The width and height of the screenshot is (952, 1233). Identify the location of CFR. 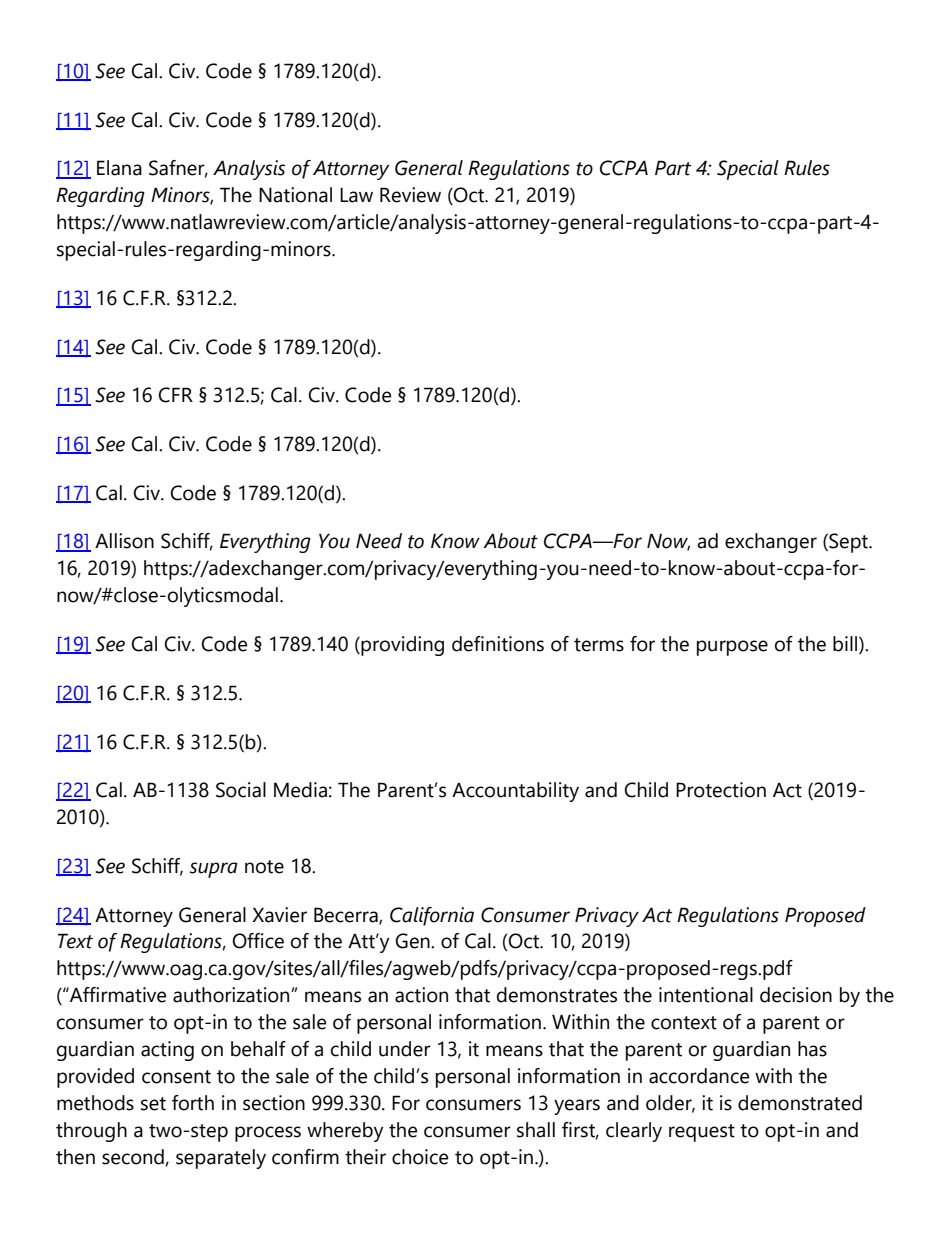
(176, 395).
